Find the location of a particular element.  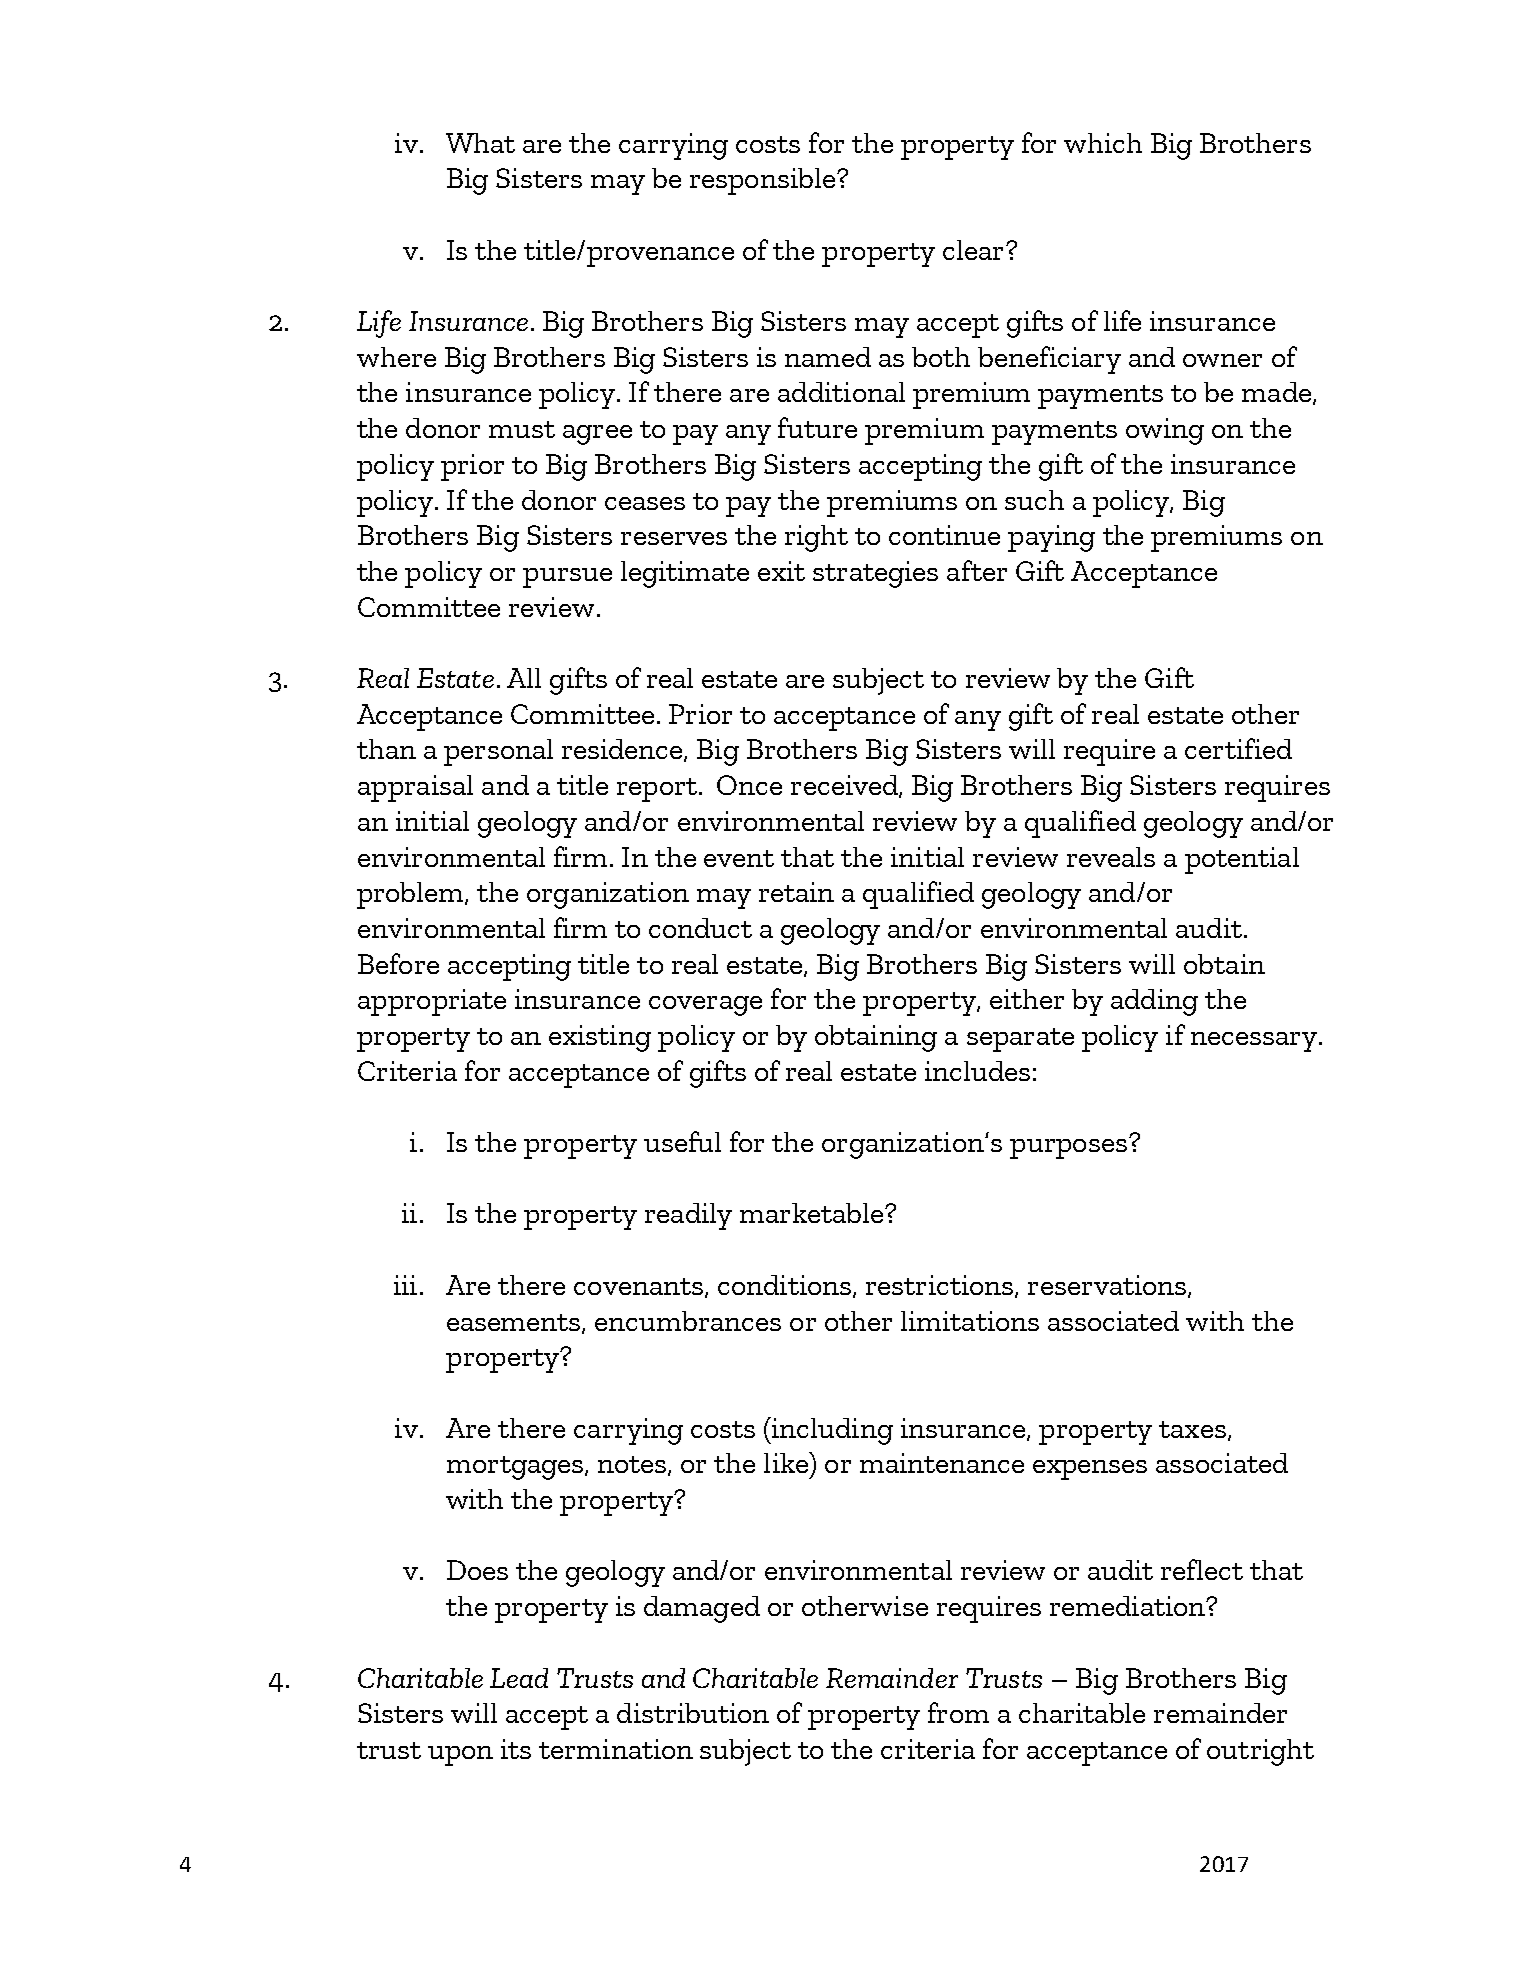

What is located at coordinates (480, 143).
